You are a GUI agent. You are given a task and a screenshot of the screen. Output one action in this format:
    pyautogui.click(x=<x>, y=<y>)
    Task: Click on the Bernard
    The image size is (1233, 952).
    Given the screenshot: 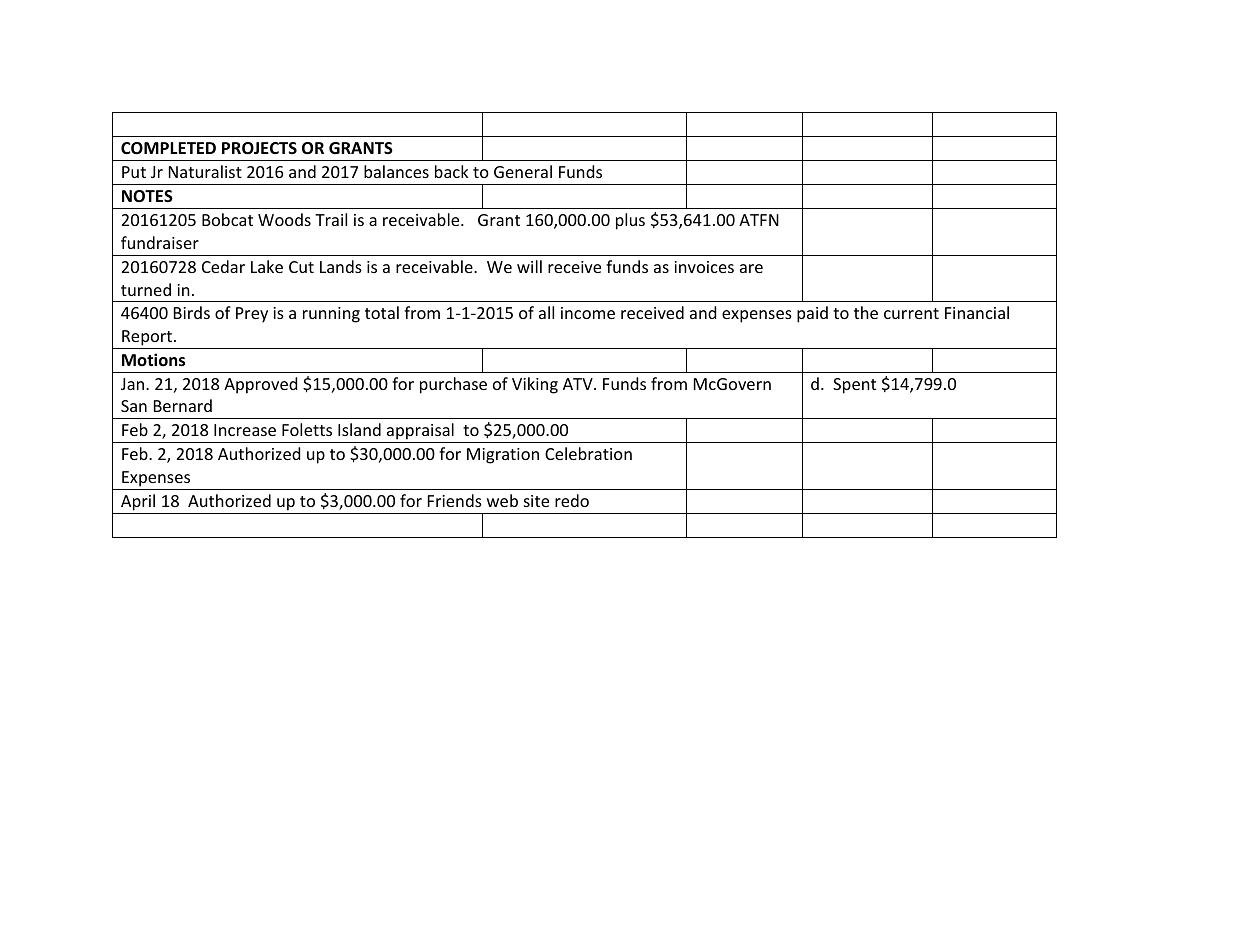 What is the action you would take?
    pyautogui.click(x=183, y=405)
